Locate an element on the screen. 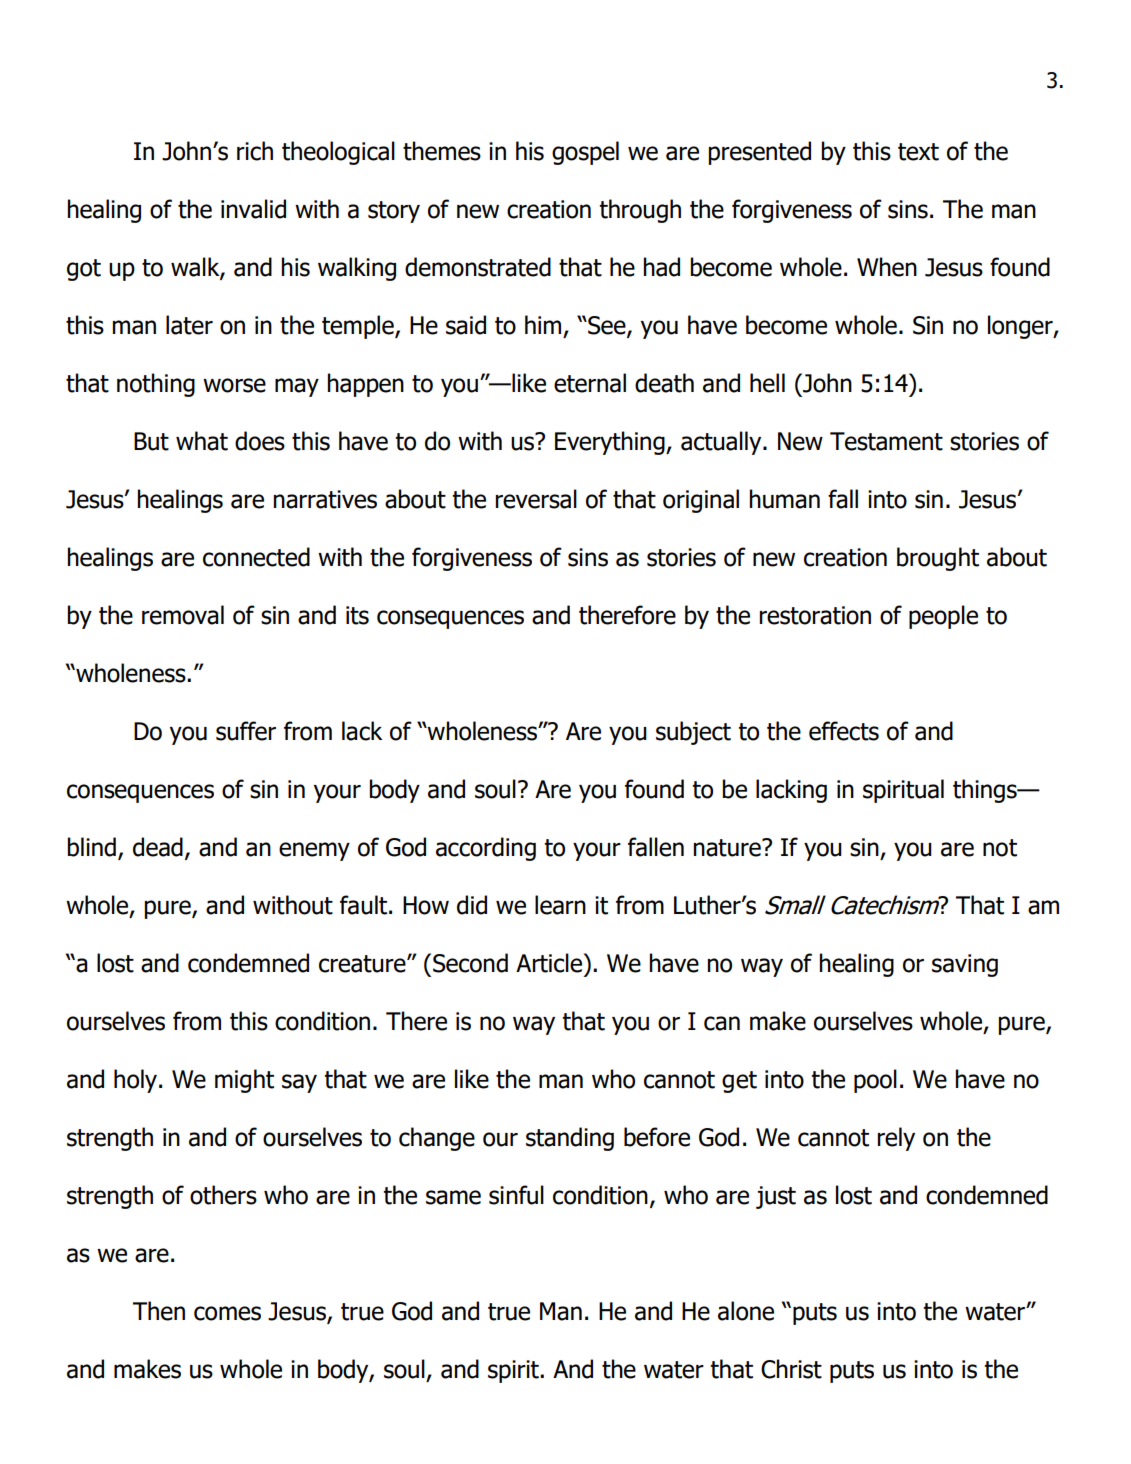 The image size is (1131, 1464). comes is located at coordinates (227, 1313).
